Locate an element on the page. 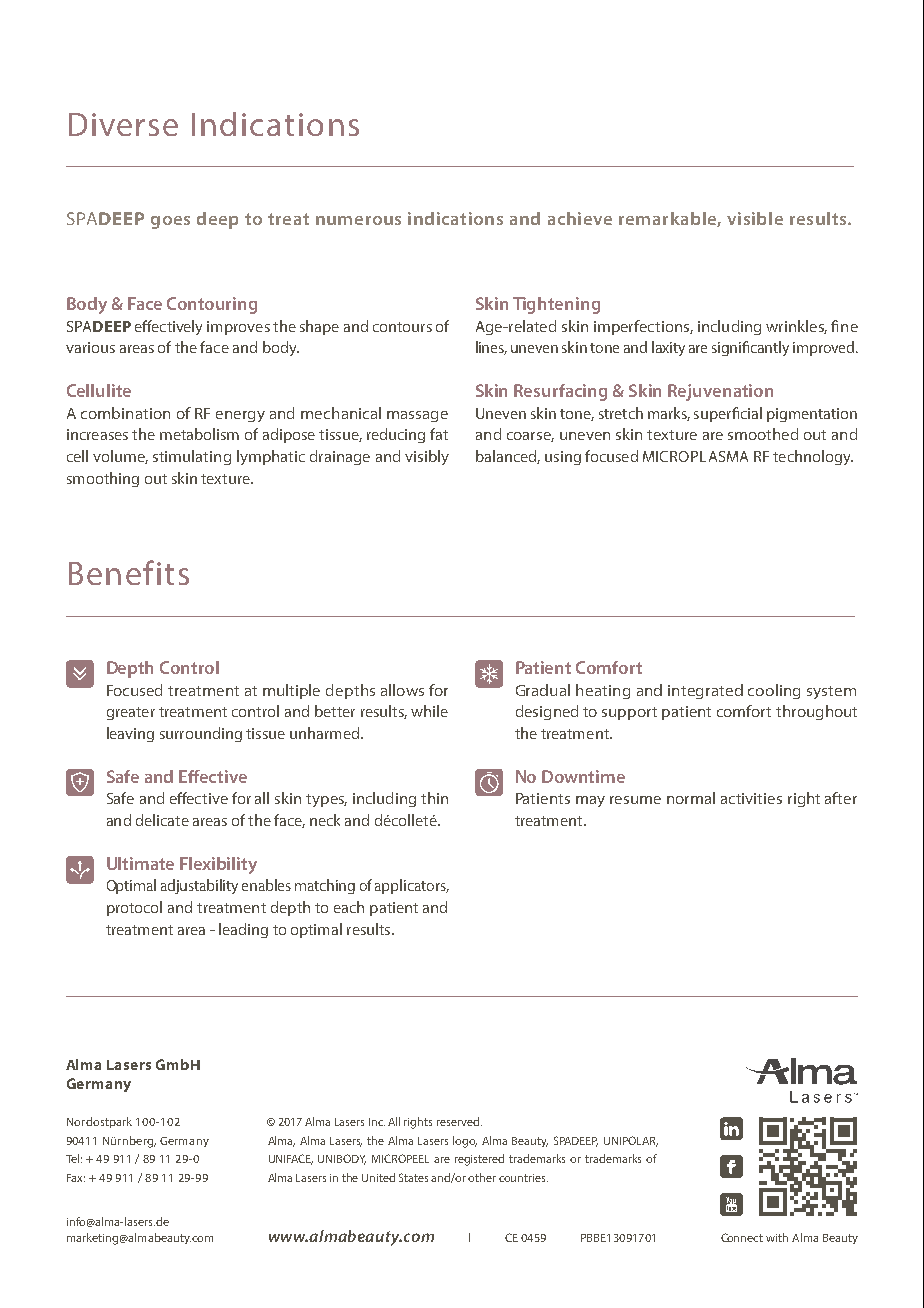 The image size is (924, 1308). while is located at coordinates (429, 711).
